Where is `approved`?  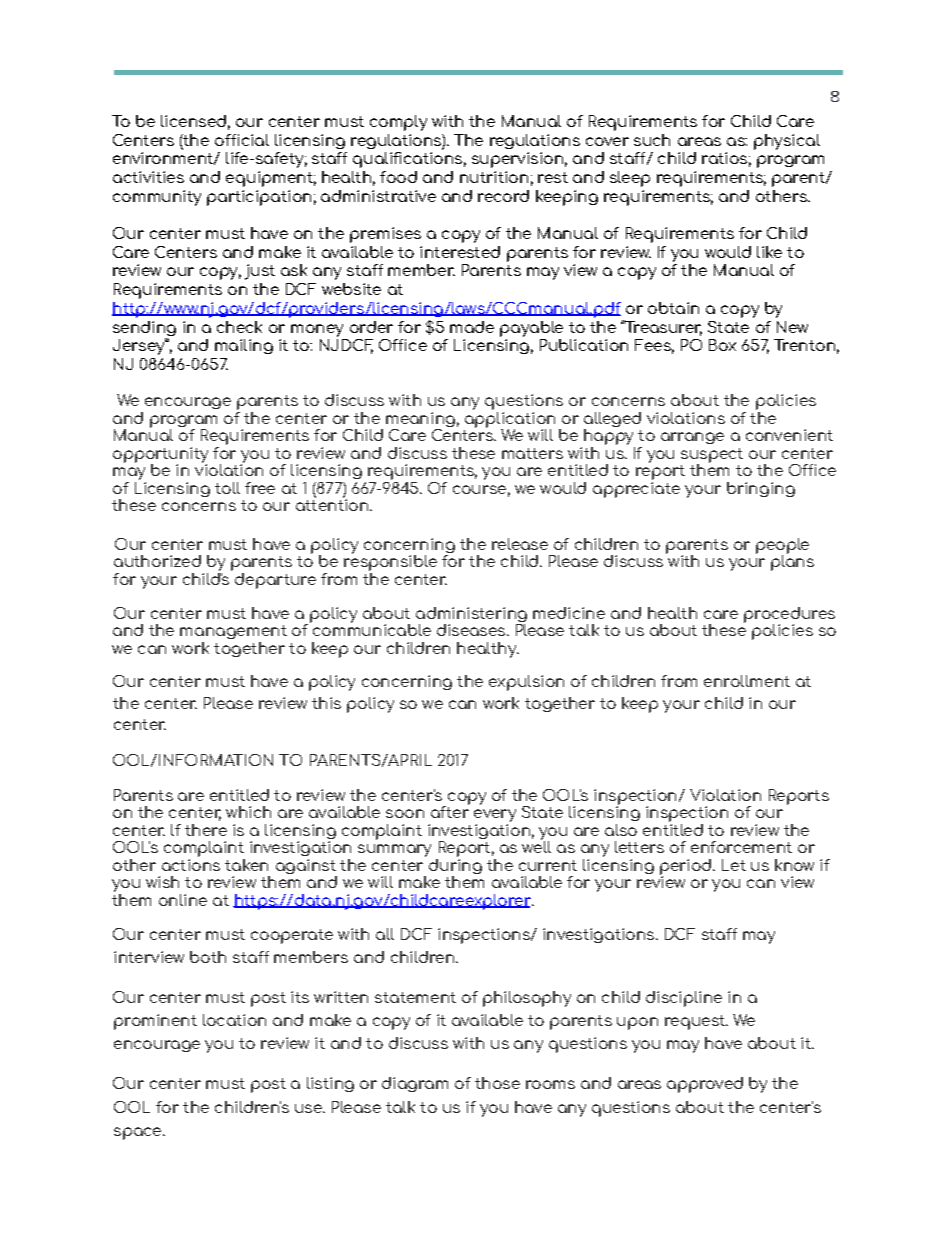
approved is located at coordinates (705, 1085).
